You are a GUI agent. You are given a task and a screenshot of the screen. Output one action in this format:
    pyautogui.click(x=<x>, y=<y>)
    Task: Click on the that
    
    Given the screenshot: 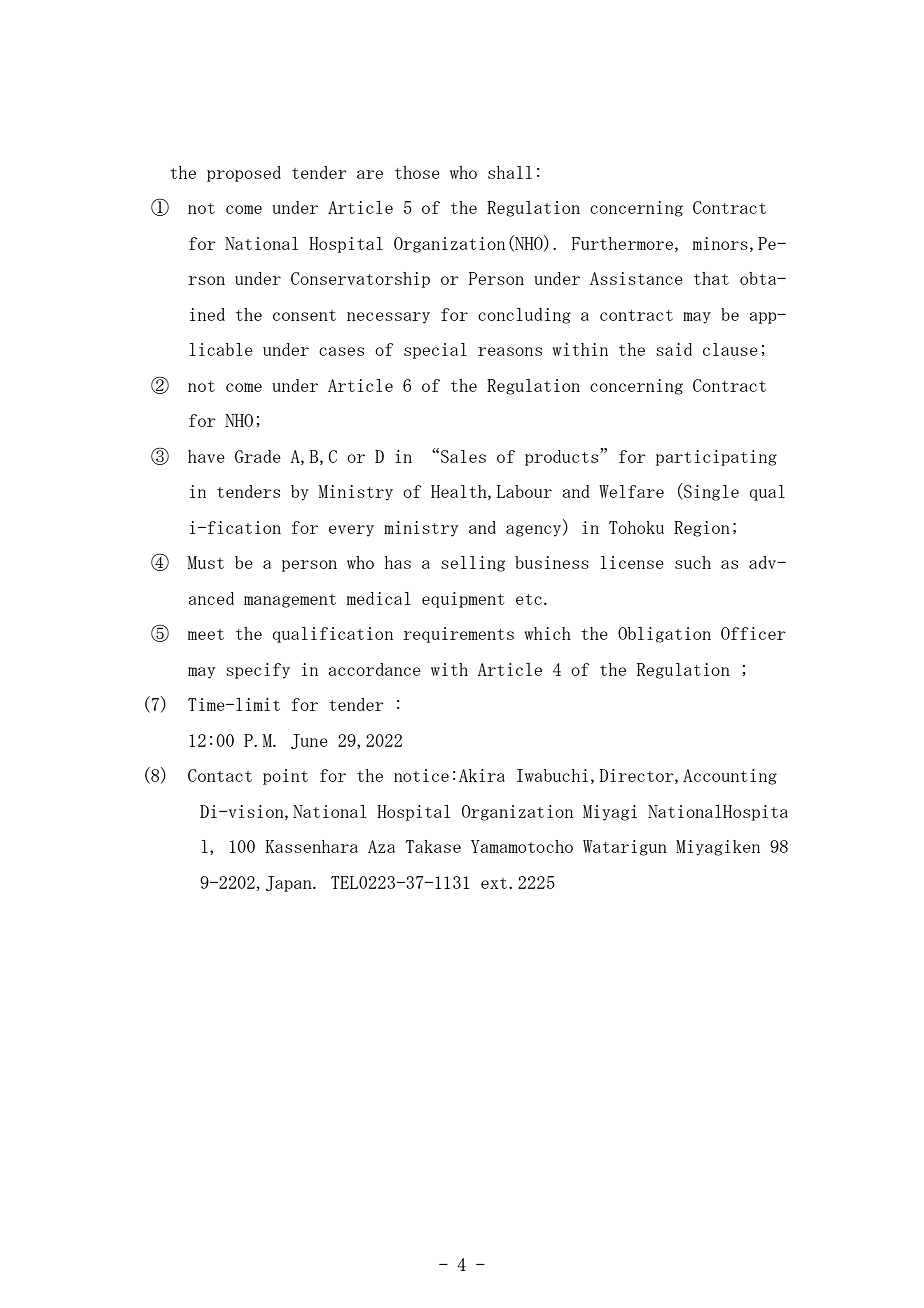 What is the action you would take?
    pyautogui.click(x=711, y=278)
